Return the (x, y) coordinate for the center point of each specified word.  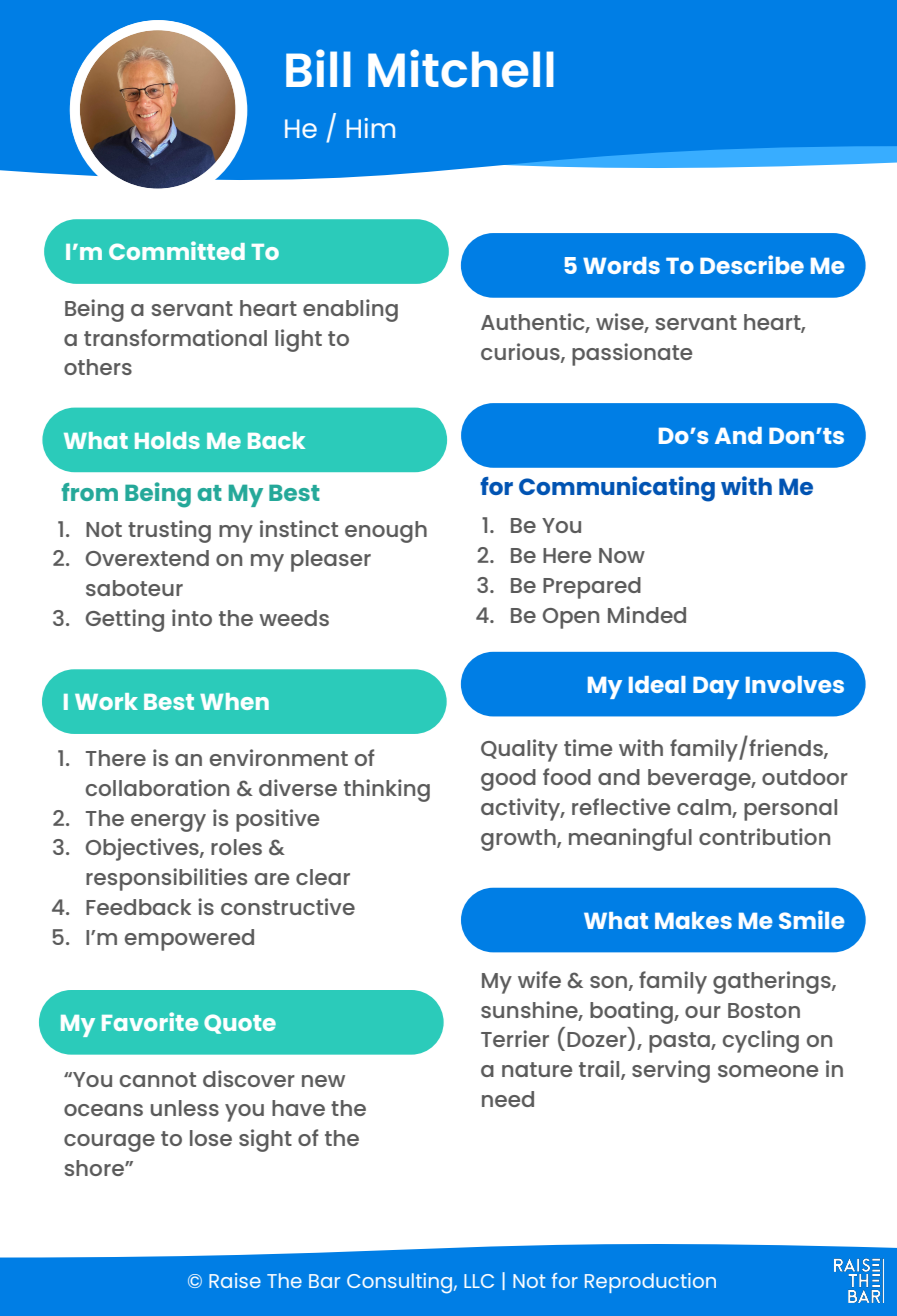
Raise (235, 1280)
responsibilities (166, 879)
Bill (318, 68)
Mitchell (461, 68)
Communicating (617, 489)
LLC (479, 1281)
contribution (764, 836)
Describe (752, 264)
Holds (167, 440)
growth (519, 840)
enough (386, 532)
